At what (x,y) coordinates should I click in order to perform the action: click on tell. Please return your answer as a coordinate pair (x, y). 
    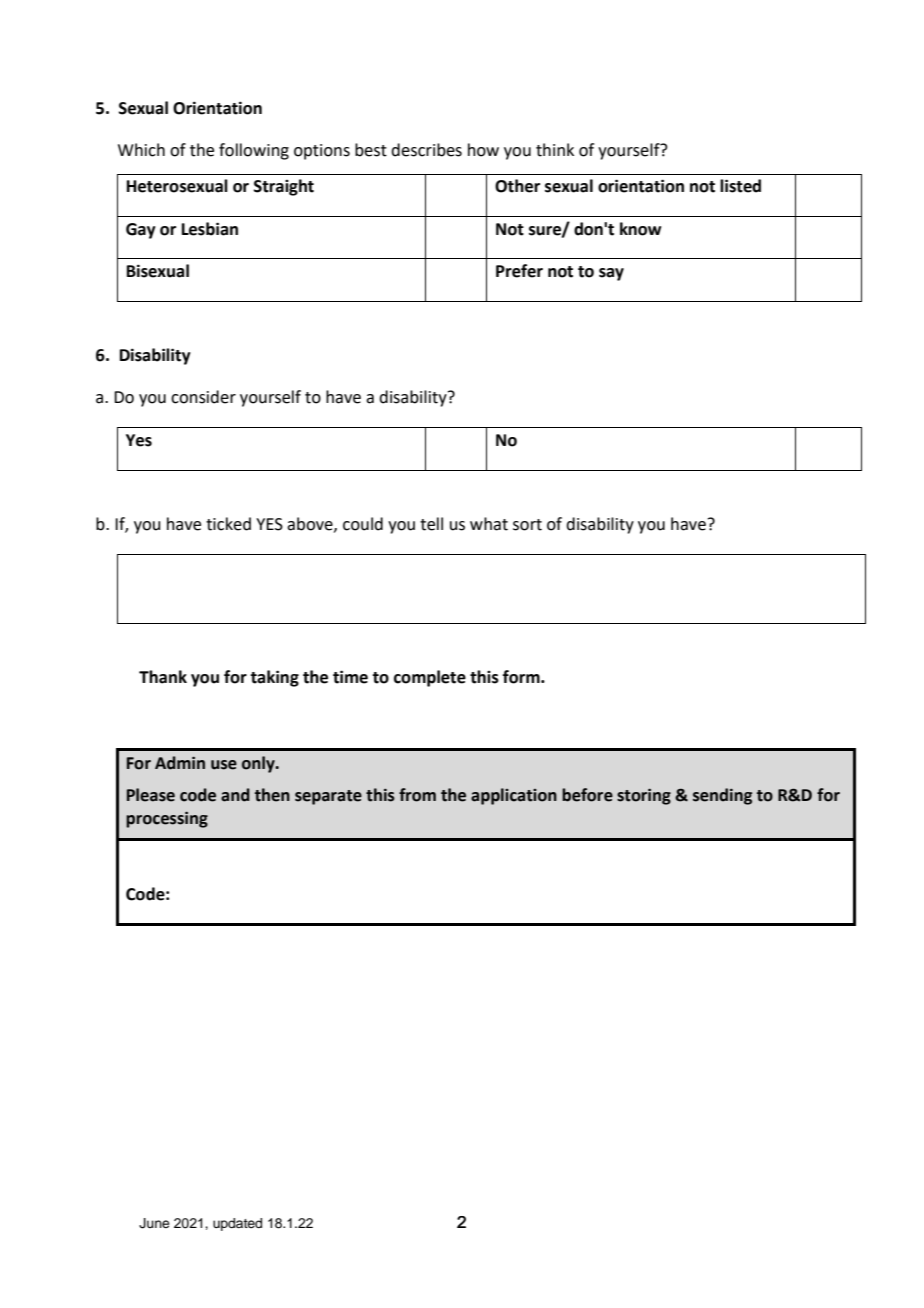
    Looking at the image, I should click on (431, 524).
